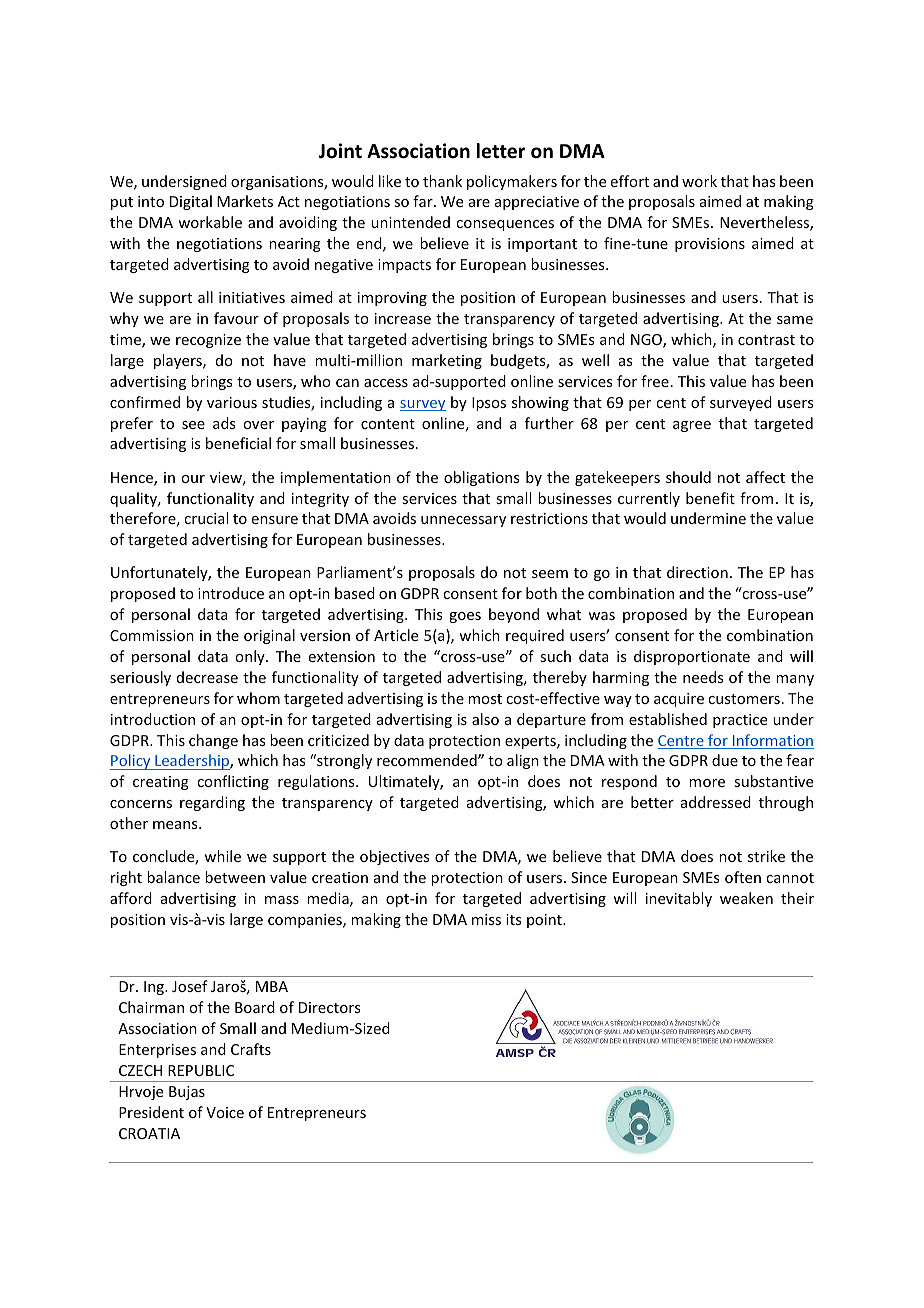  Describe the element at coordinates (206, 518) in the screenshot. I see `crucial` at that location.
